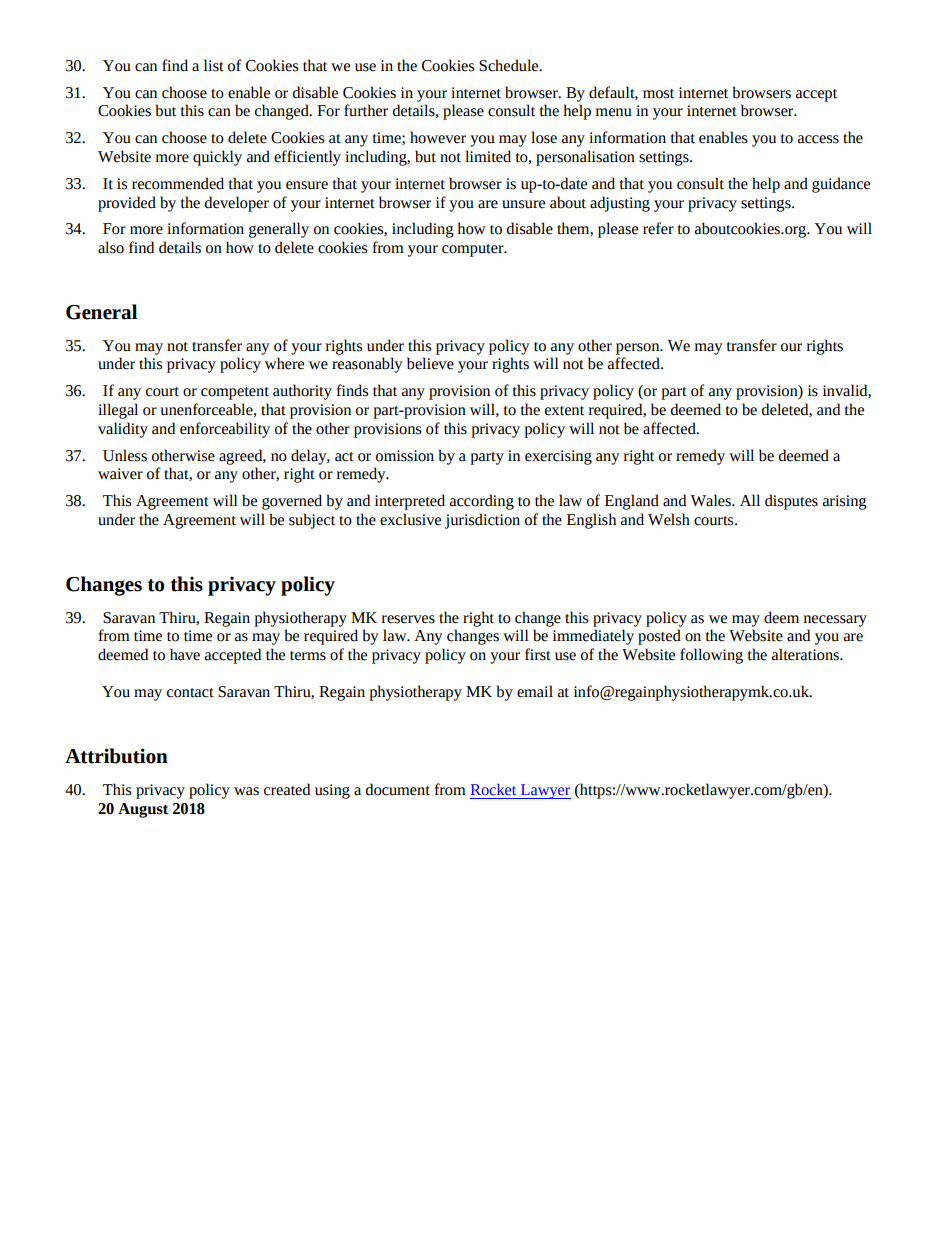  Describe the element at coordinates (214, 65) in the page. I see `list` at that location.
